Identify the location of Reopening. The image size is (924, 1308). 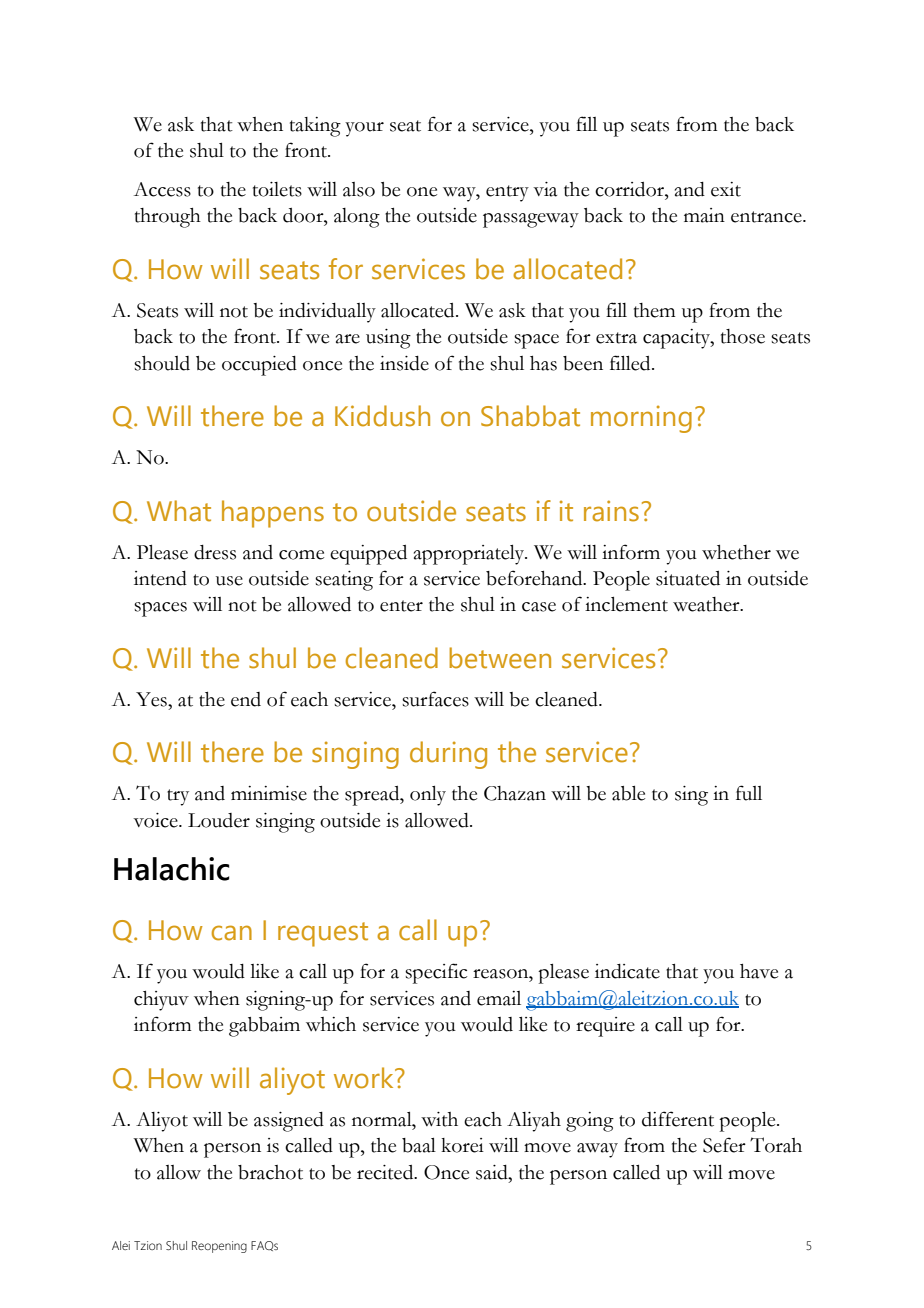
(219, 1247).
